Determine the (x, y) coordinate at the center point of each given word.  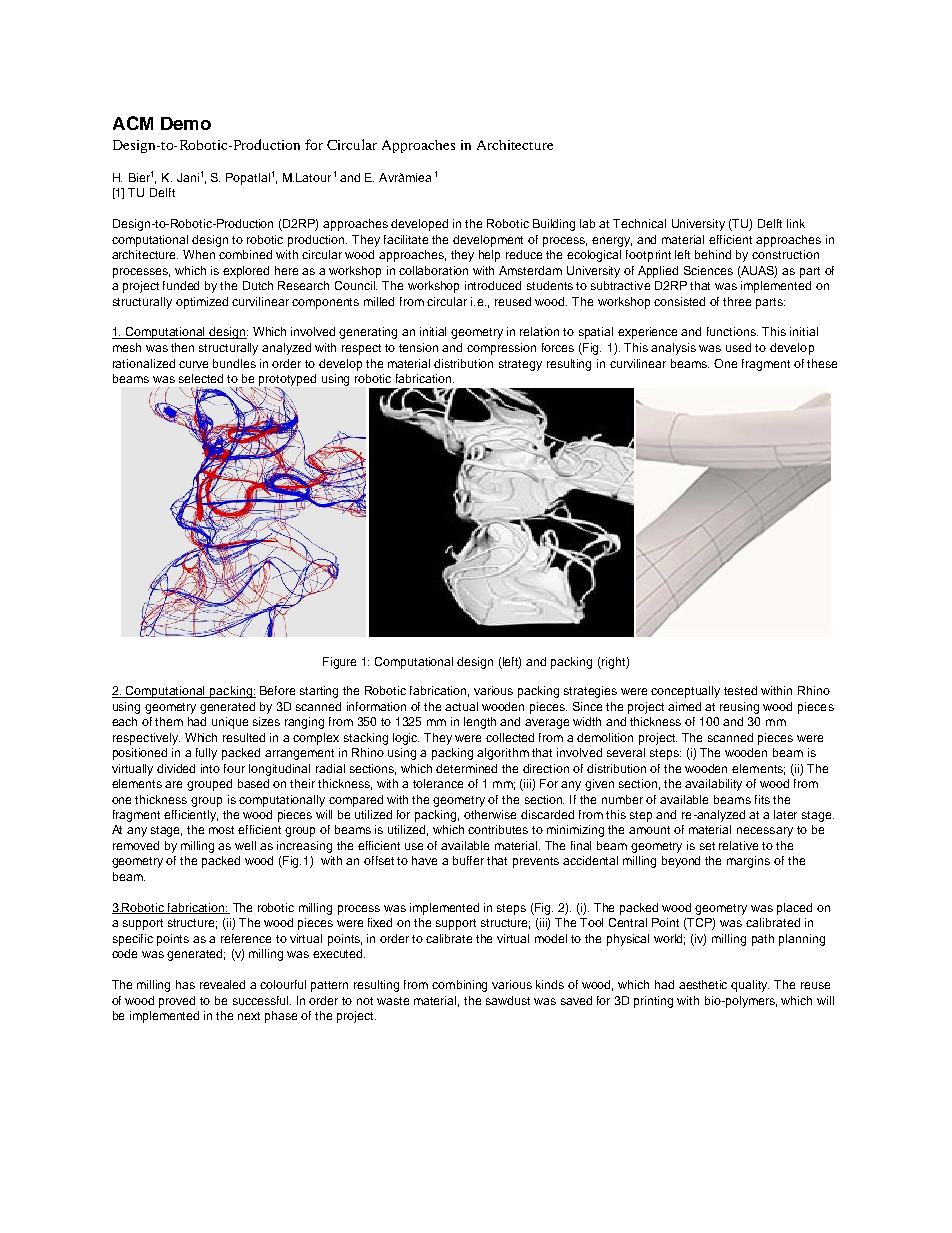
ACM (133, 123)
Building (554, 225)
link (796, 223)
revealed (222, 984)
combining (459, 986)
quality (750, 986)
